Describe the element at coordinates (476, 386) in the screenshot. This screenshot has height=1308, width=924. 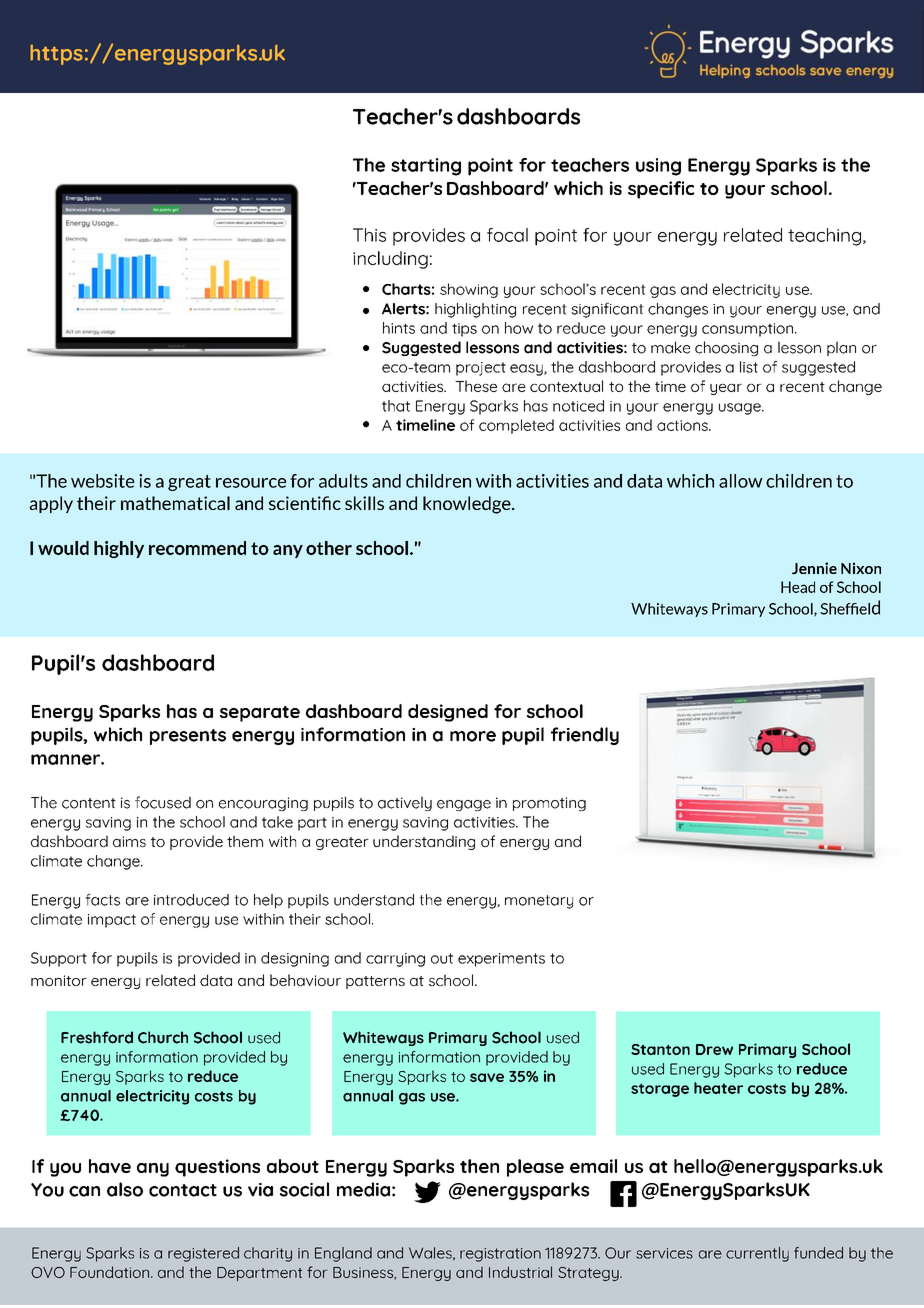
I see `These` at that location.
